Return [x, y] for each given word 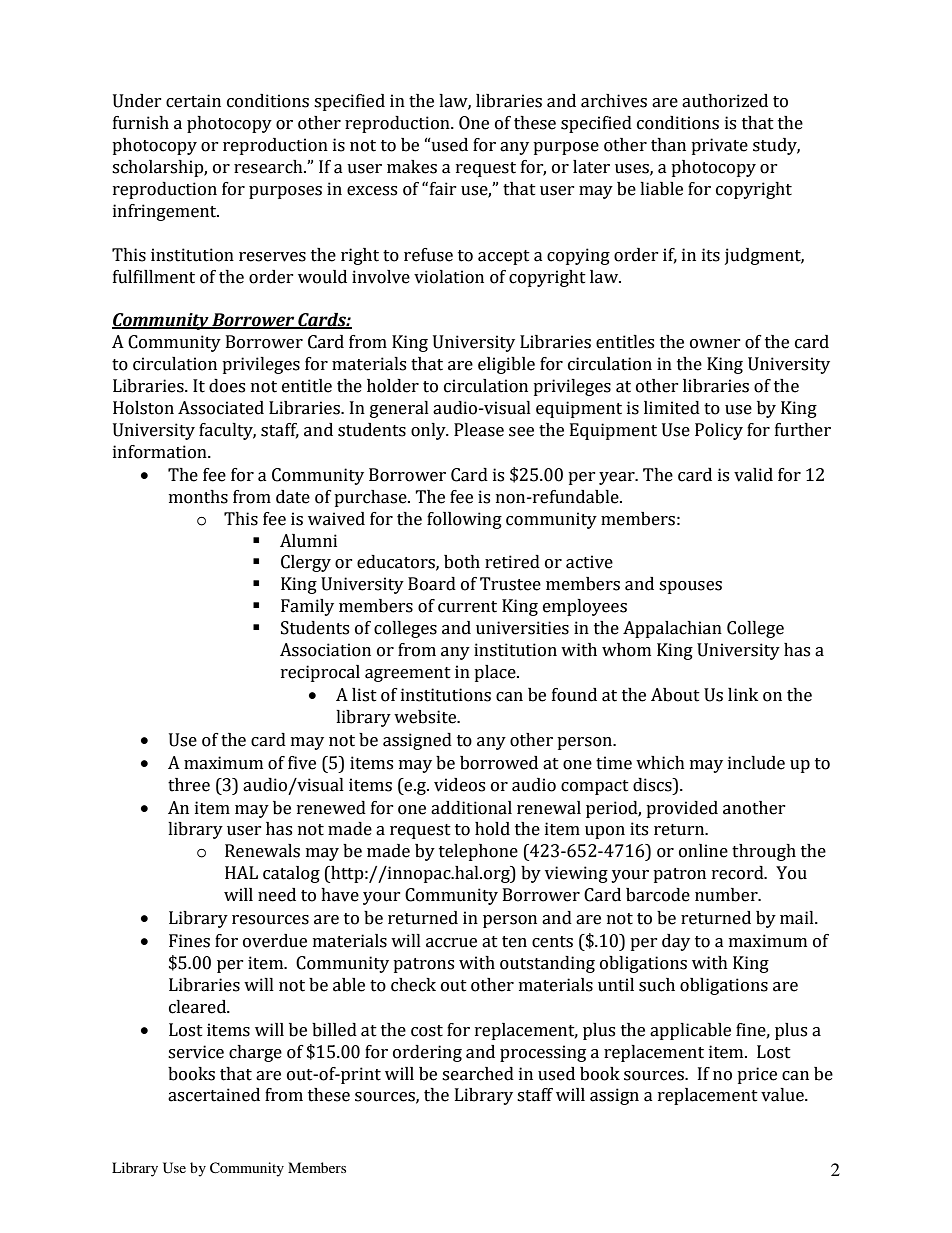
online [703, 851]
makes [412, 167]
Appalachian [672, 629]
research [269, 167]
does [227, 386]
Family [307, 607]
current [467, 607]
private [719, 146]
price [757, 1075]
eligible [506, 365]
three [189, 785]
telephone [478, 852]
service [196, 1052]
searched [478, 1074]
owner [715, 344]
